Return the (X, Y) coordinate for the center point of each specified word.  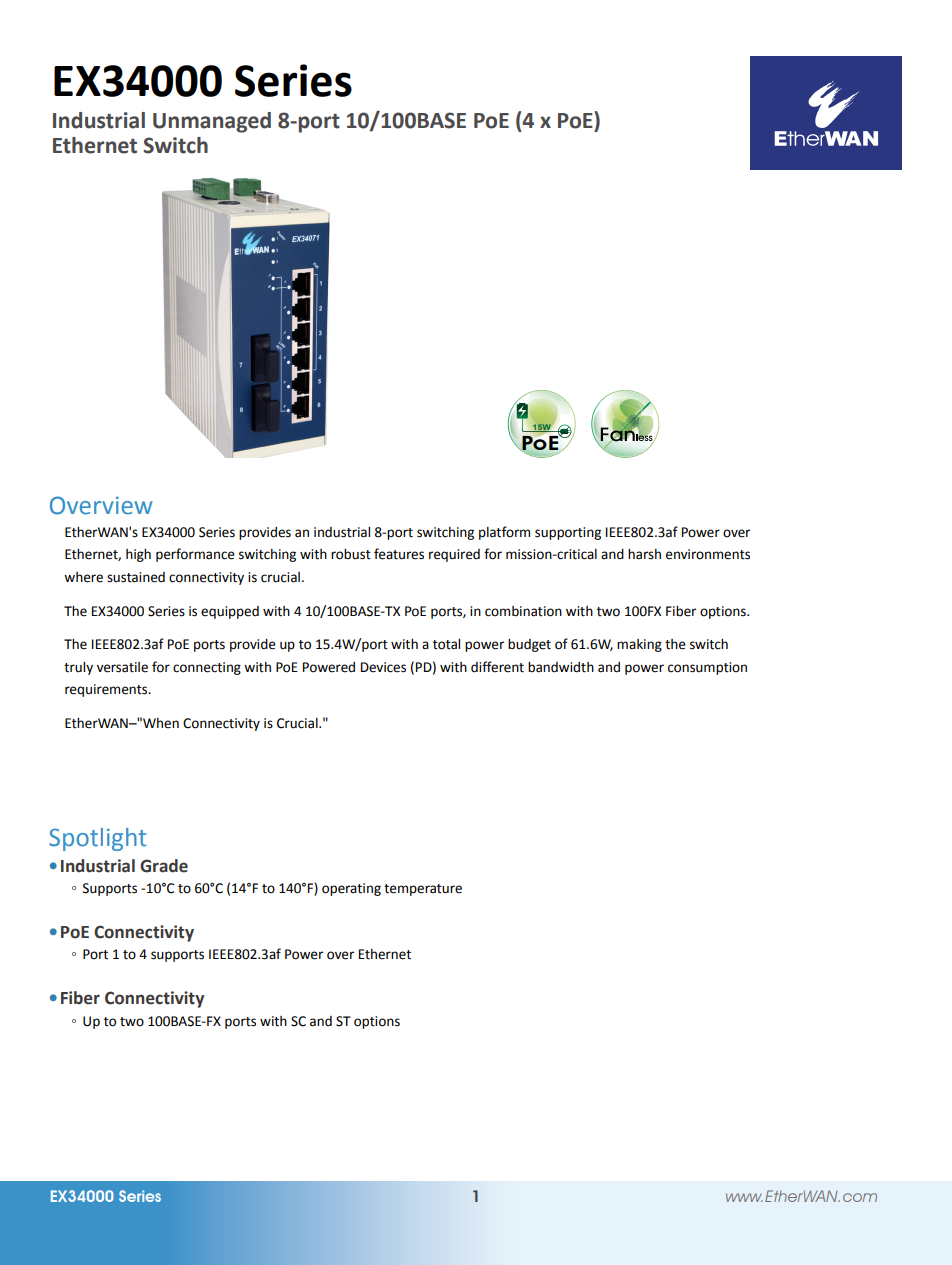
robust (351, 554)
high (138, 555)
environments (708, 554)
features (399, 554)
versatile (122, 667)
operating (351, 889)
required (454, 555)
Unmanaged (212, 122)
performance (195, 555)
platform (504, 533)
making (639, 645)
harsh (644, 554)
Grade (164, 866)
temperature (423, 890)
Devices (383, 667)
